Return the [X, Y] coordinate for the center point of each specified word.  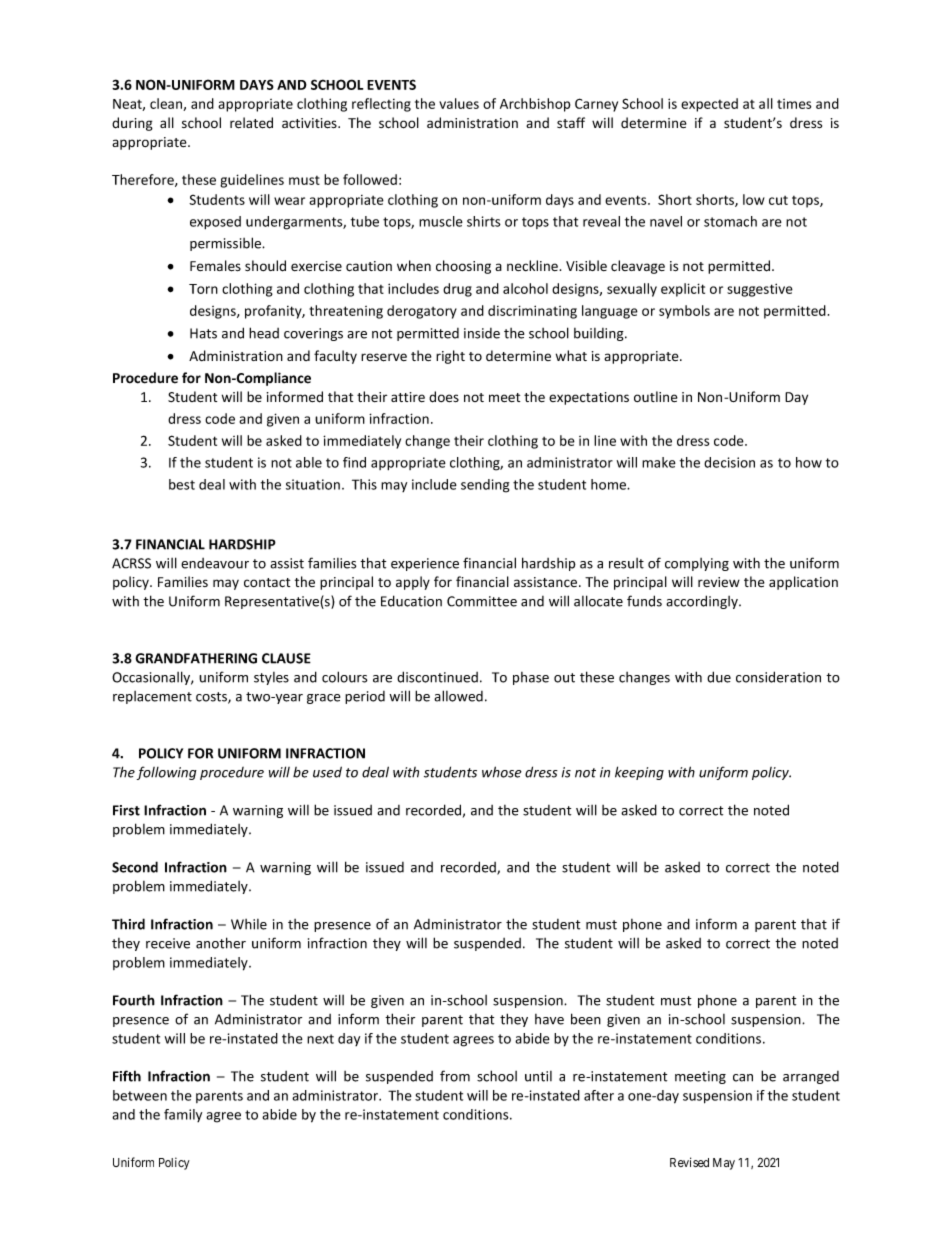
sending [485, 486]
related [251, 123]
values [459, 103]
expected [709, 105]
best [182, 484]
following [167, 773]
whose [502, 772]
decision [729, 462]
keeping [639, 773]
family [183, 1115]
